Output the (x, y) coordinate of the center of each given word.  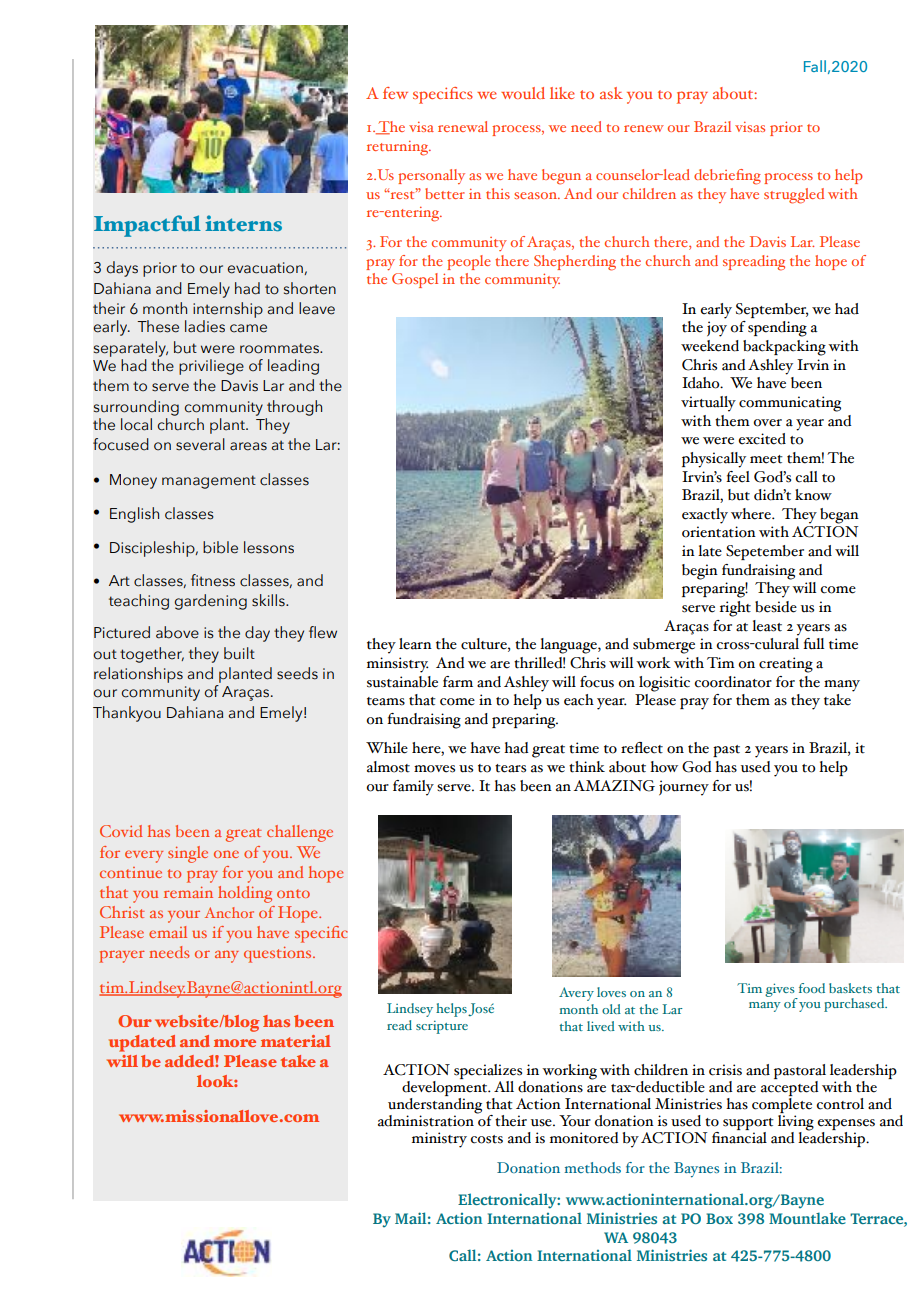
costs (486, 1139)
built (239, 653)
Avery (576, 994)
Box (719, 1218)
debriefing (727, 177)
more (235, 1043)
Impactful (147, 226)
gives (781, 991)
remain (188, 892)
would (523, 93)
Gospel (415, 280)
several (200, 444)
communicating (790, 404)
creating (786, 665)
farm (458, 682)
